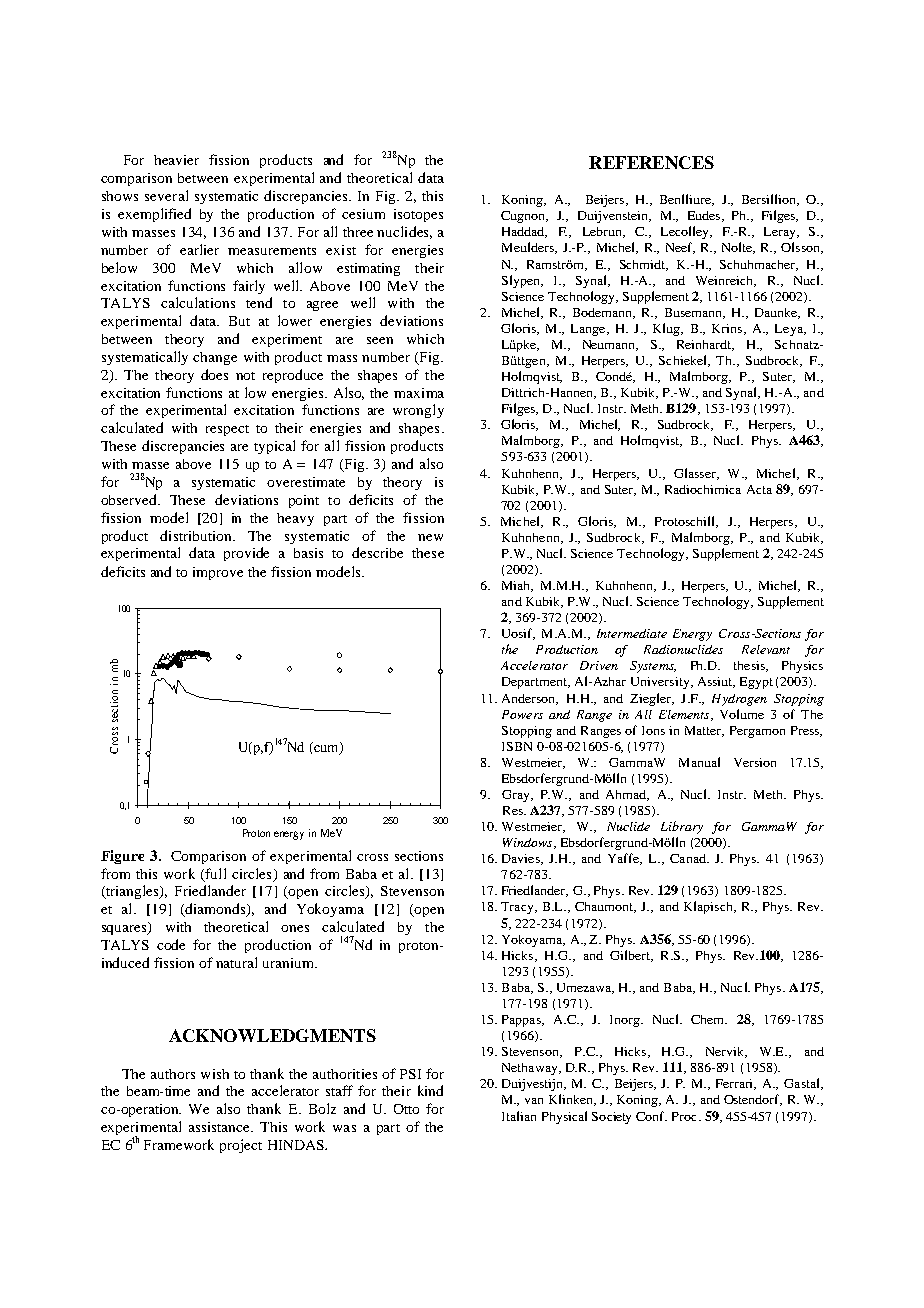  What do you see at coordinates (518, 908) in the image?
I see `Tracy` at bounding box center [518, 908].
